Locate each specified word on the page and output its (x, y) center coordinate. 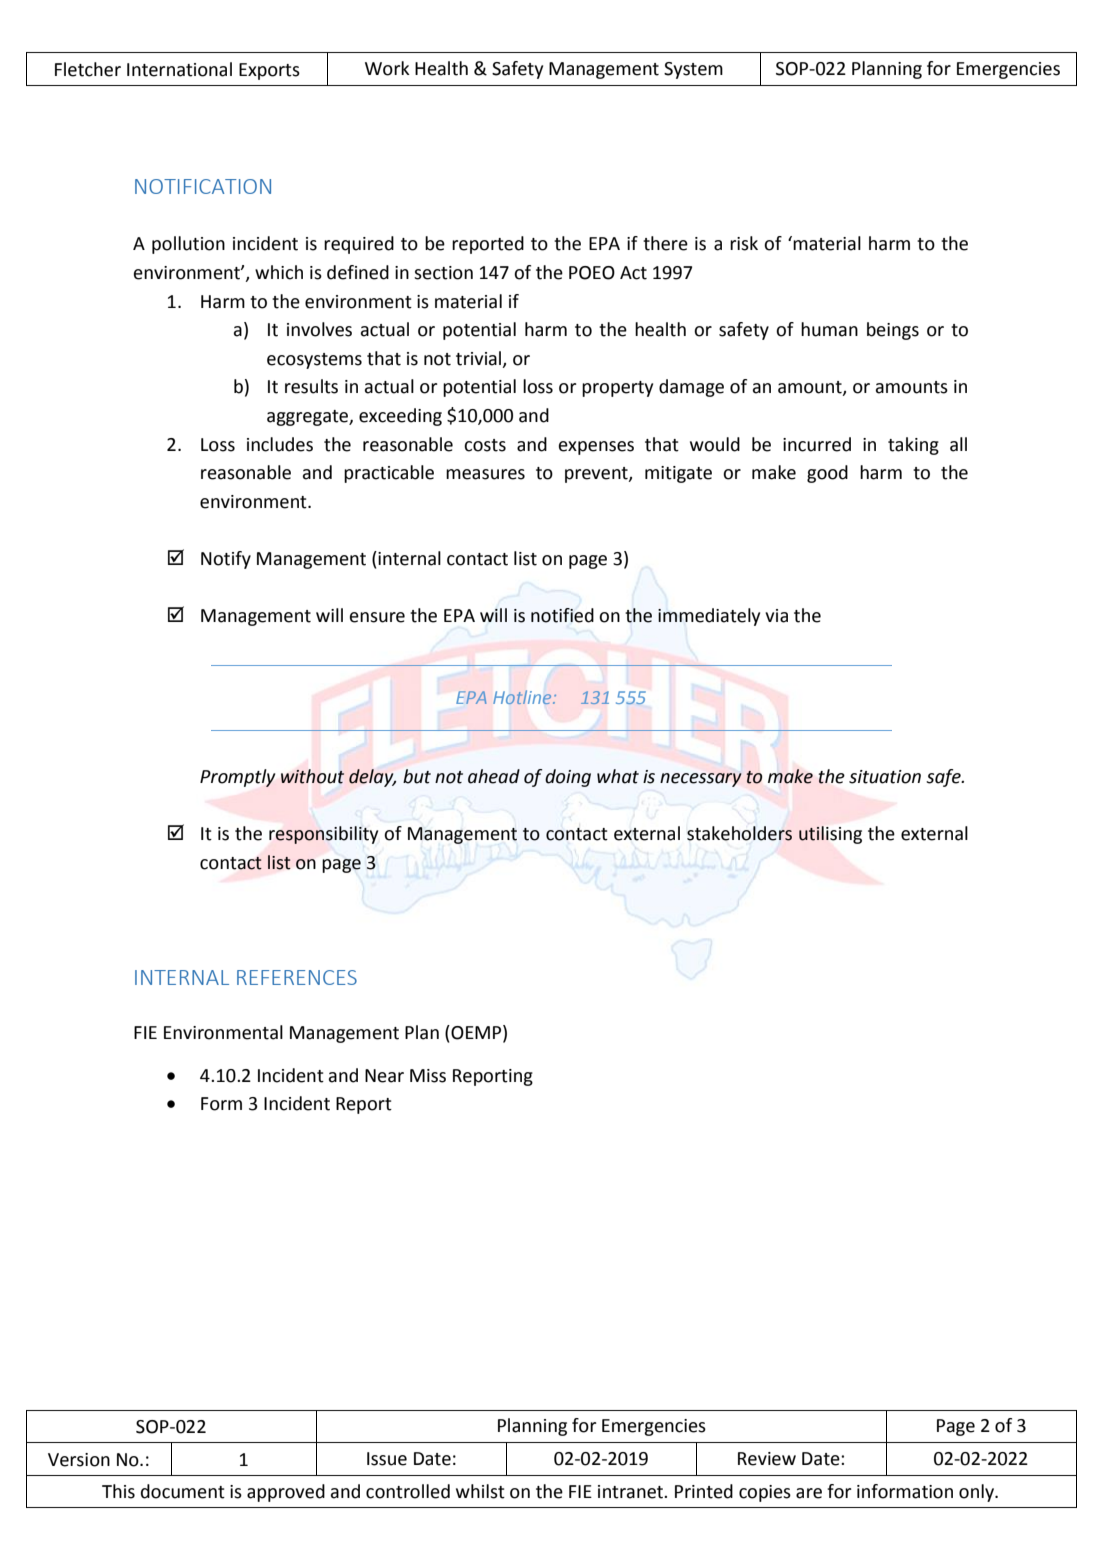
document (183, 1491)
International (179, 69)
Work (387, 68)
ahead (494, 776)
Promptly (238, 778)
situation (885, 777)
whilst (480, 1491)
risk (744, 243)
